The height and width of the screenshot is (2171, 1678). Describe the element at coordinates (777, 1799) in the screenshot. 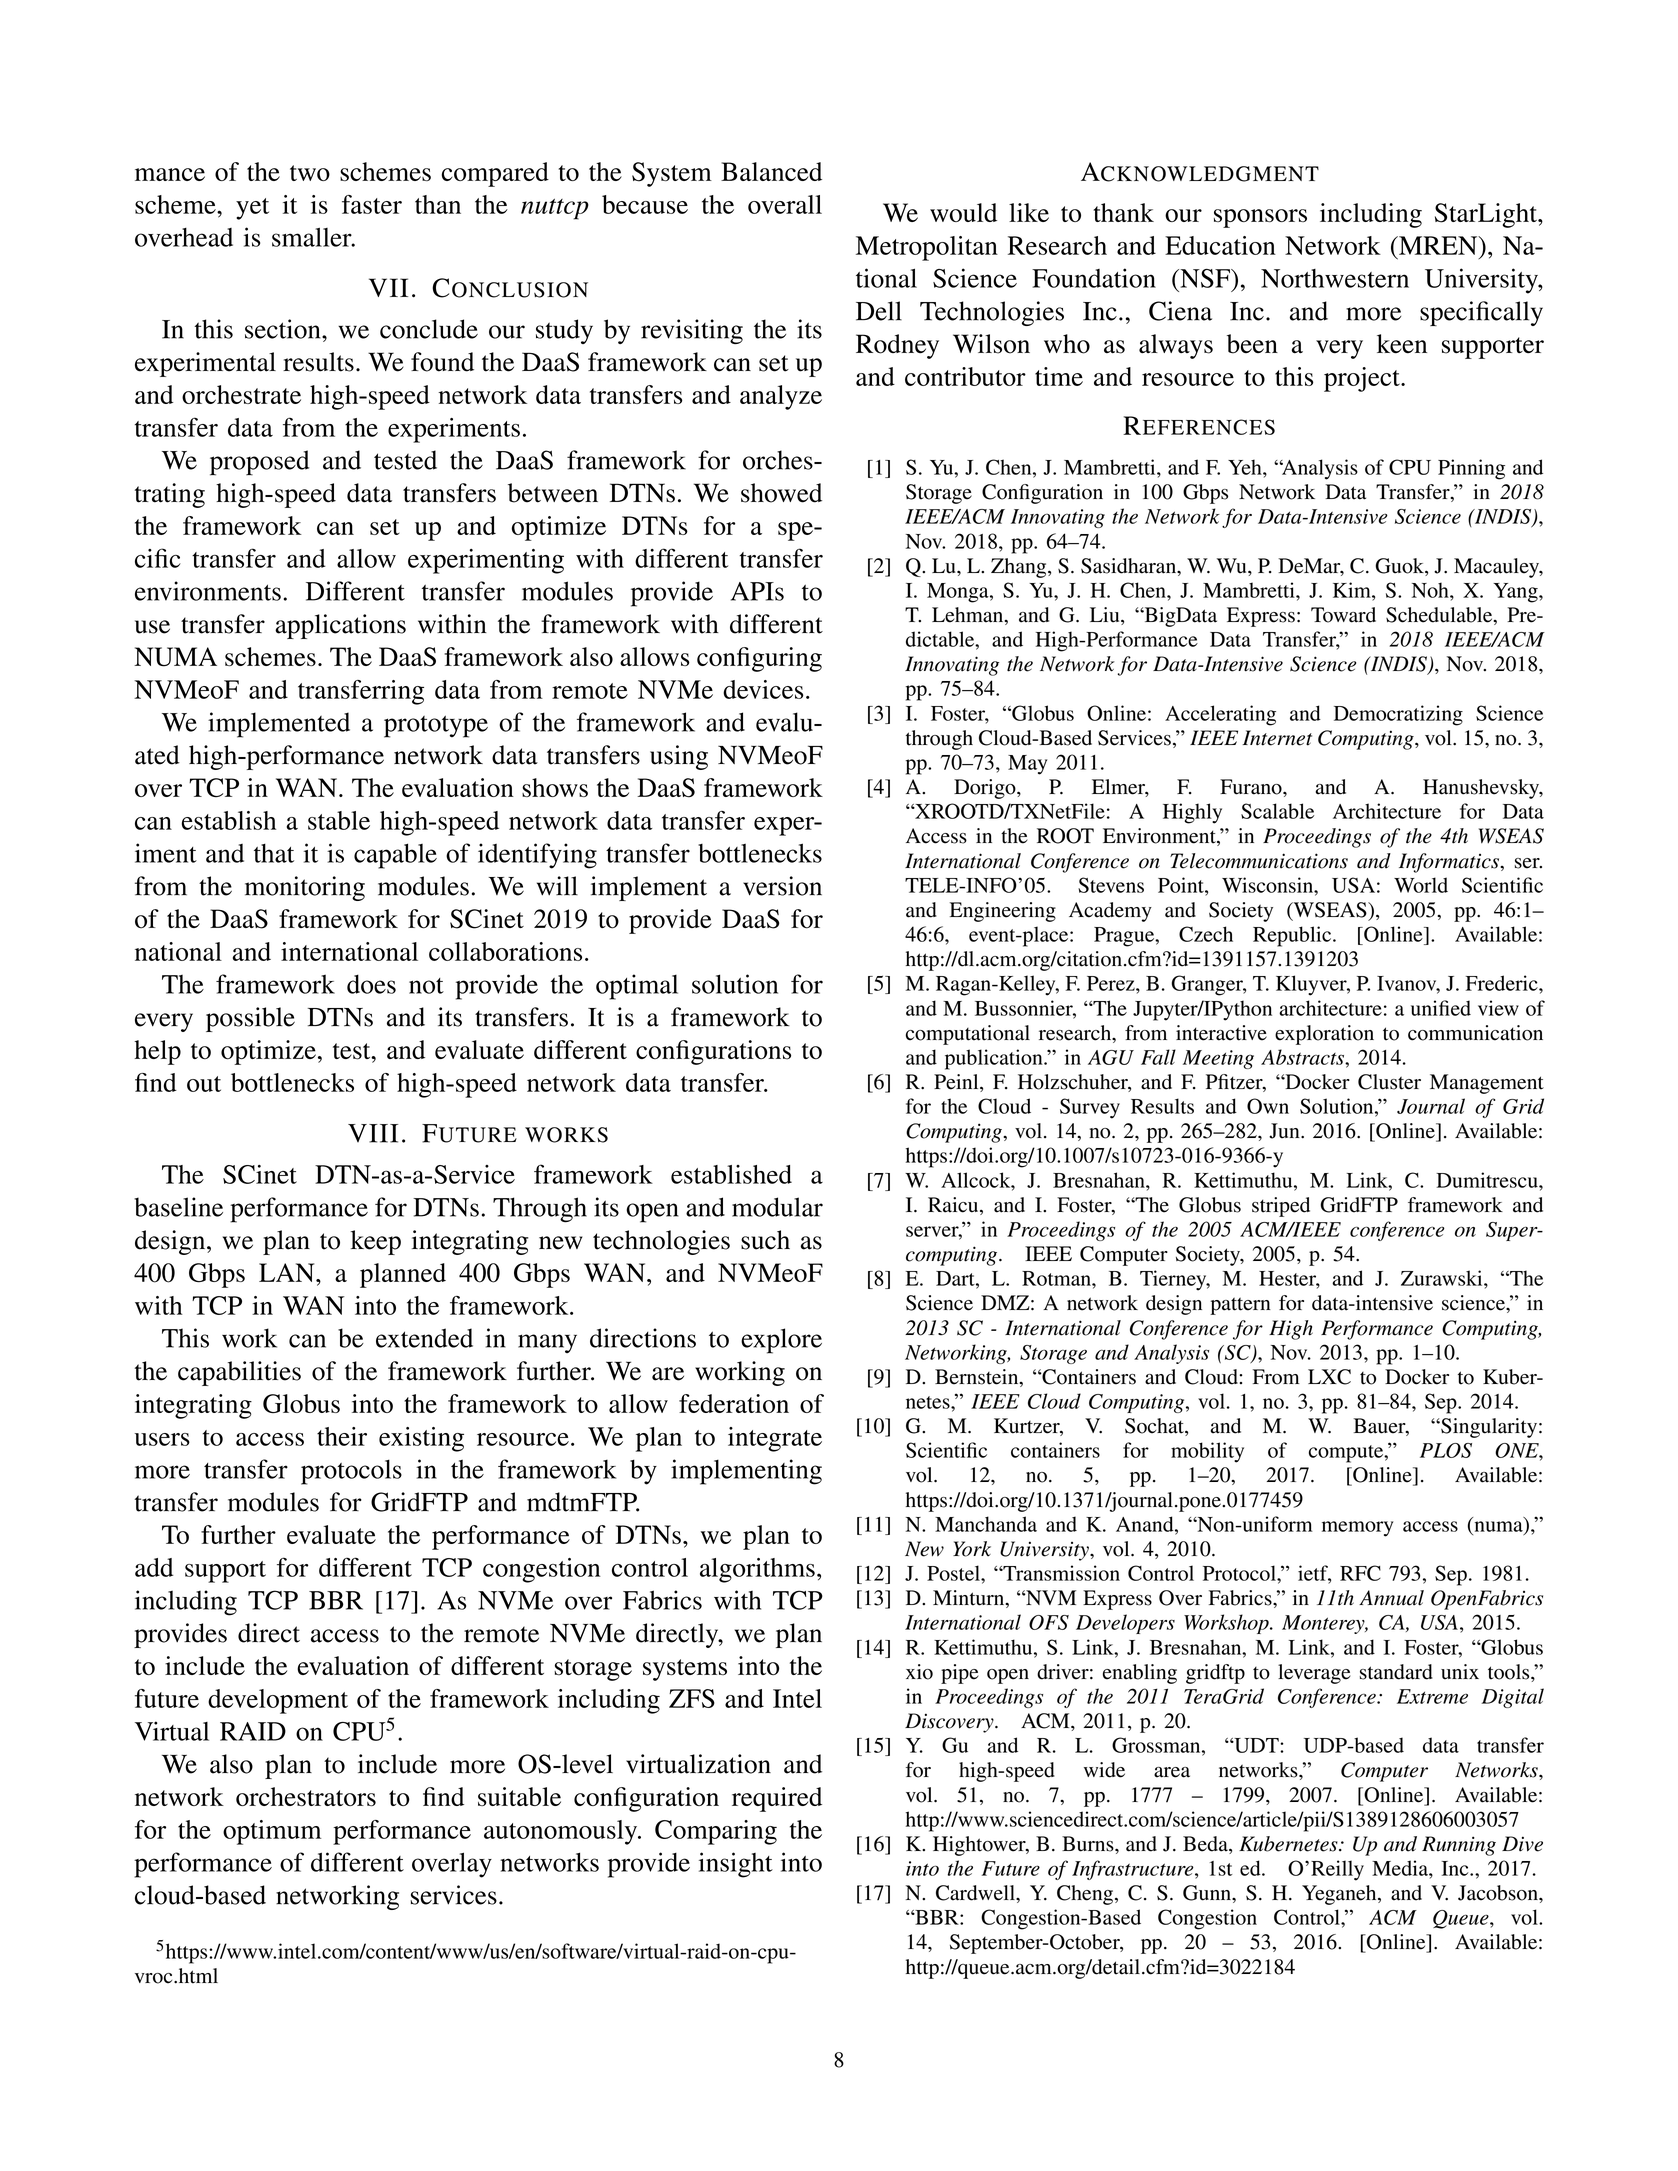

I see `required` at that location.
